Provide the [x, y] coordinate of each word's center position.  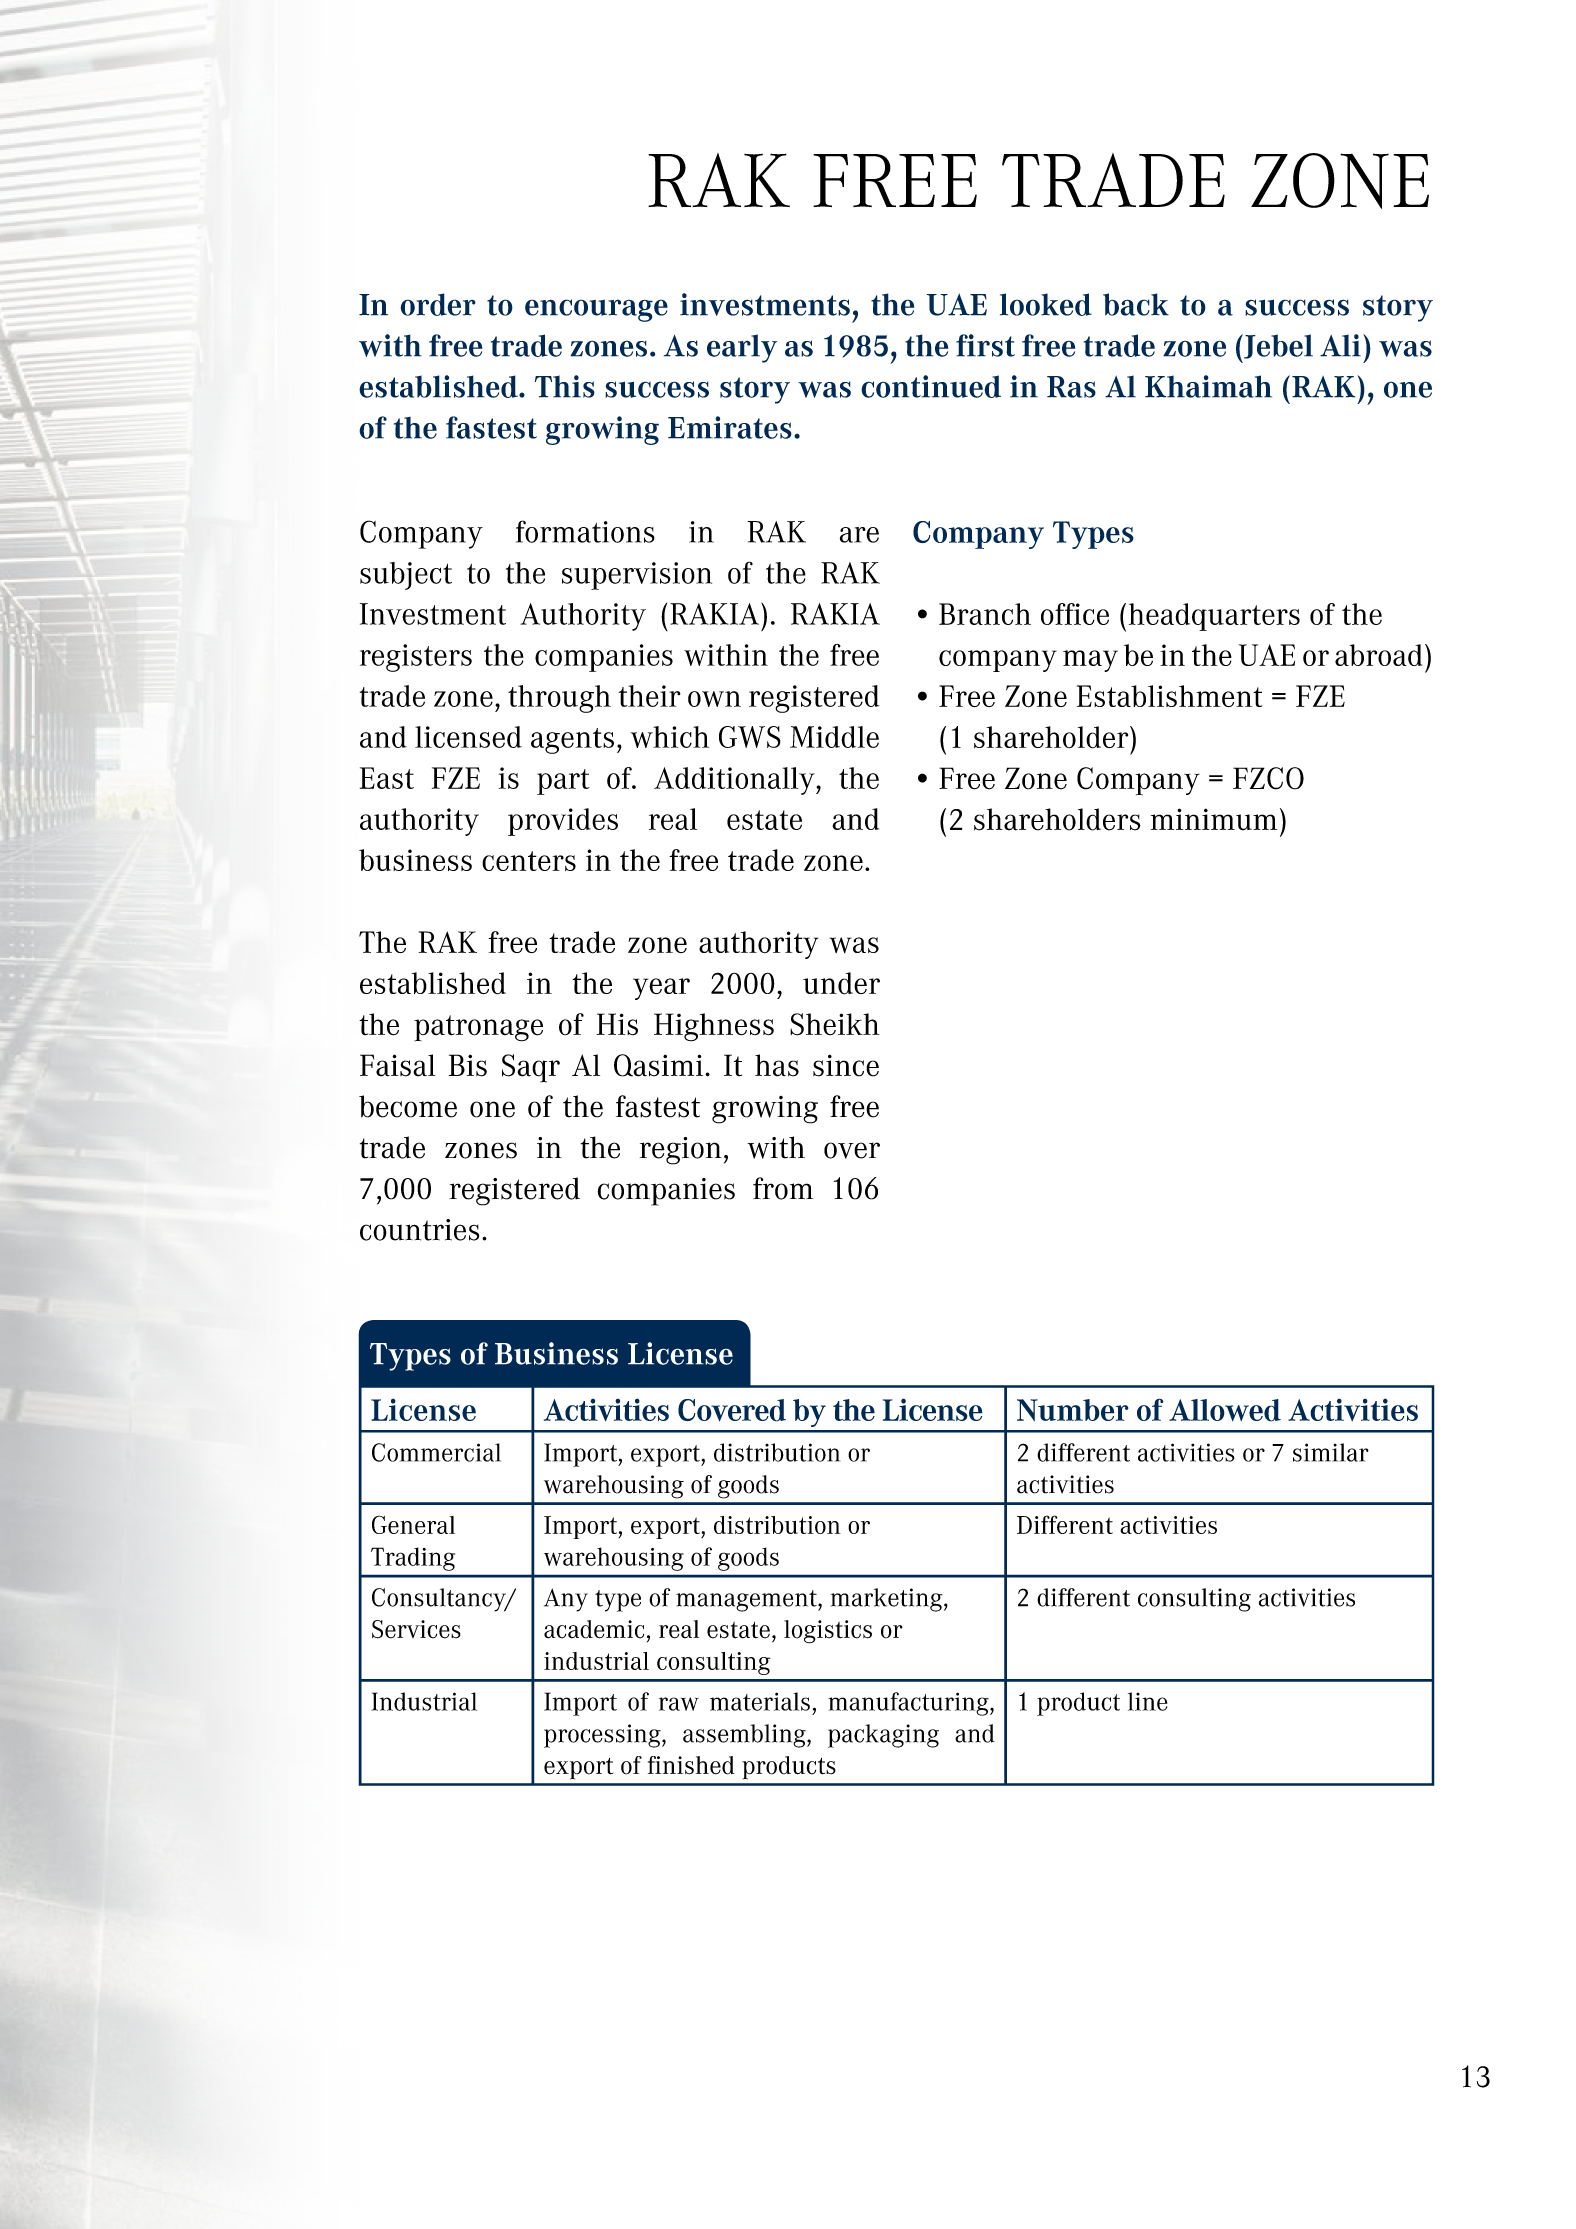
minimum [1214, 819]
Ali [1340, 345]
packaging [883, 1736]
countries [419, 1230]
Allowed [1225, 1410]
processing [603, 1736]
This [565, 386]
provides [563, 822]
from [783, 1188]
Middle [834, 737]
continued [931, 386]
